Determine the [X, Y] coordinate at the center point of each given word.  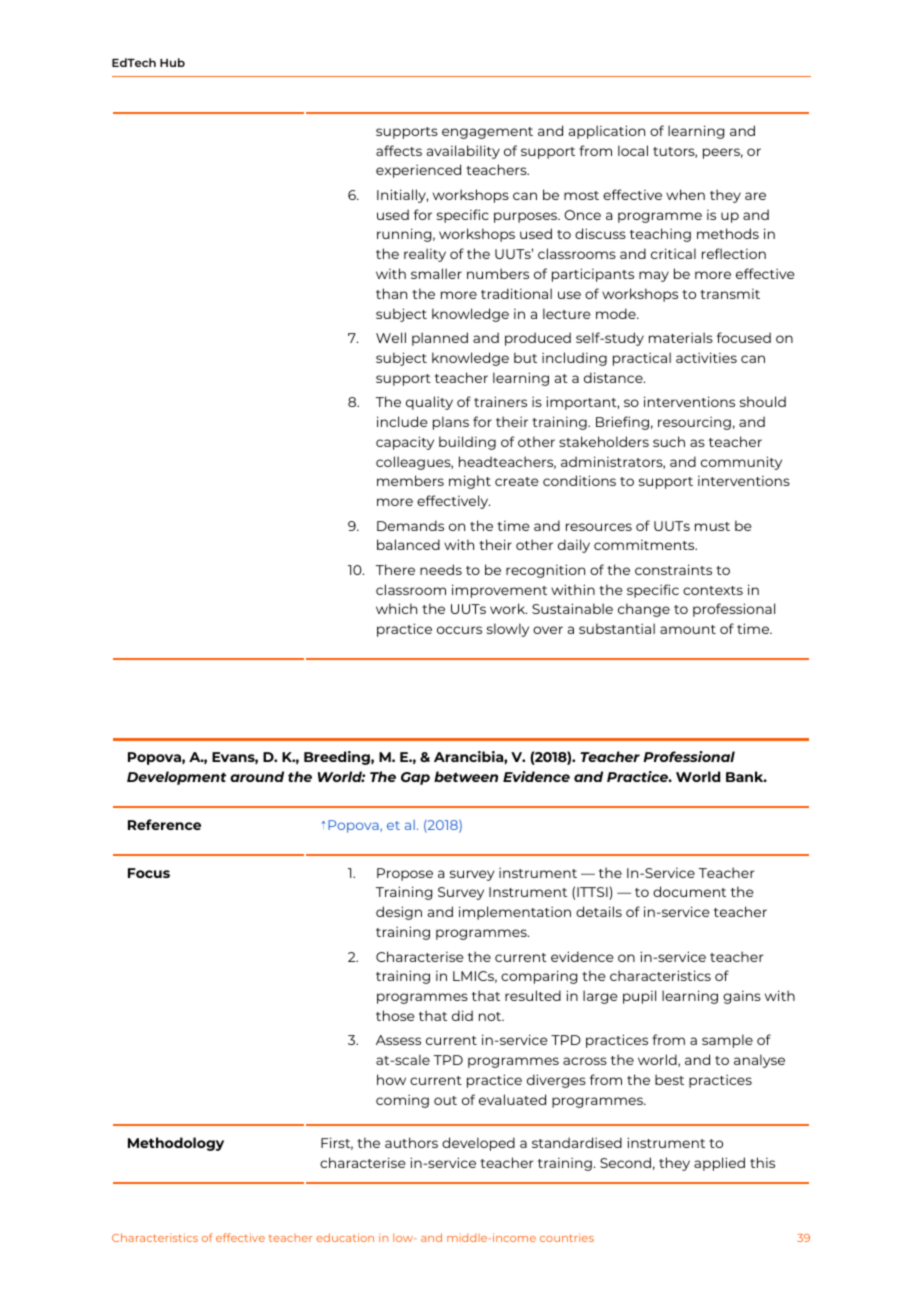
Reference [164, 824]
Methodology [176, 1144]
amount [688, 629]
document [689, 891]
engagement [487, 133]
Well [391, 337]
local [633, 150]
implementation [515, 913]
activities [706, 357]
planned [440, 339]
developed [478, 1144]
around [257, 776]
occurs [459, 630]
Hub [172, 62]
